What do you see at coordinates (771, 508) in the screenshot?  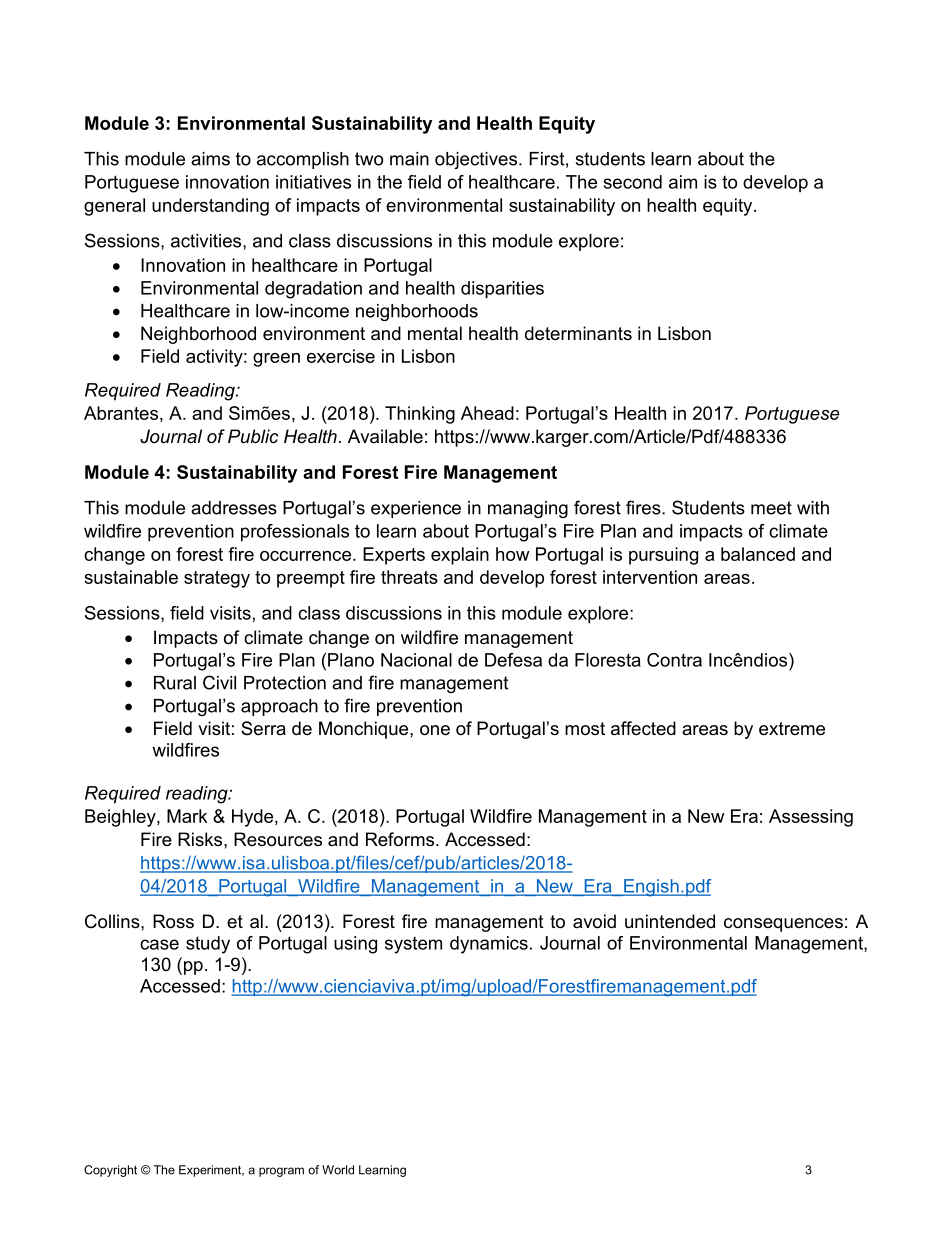 I see `meet` at bounding box center [771, 508].
